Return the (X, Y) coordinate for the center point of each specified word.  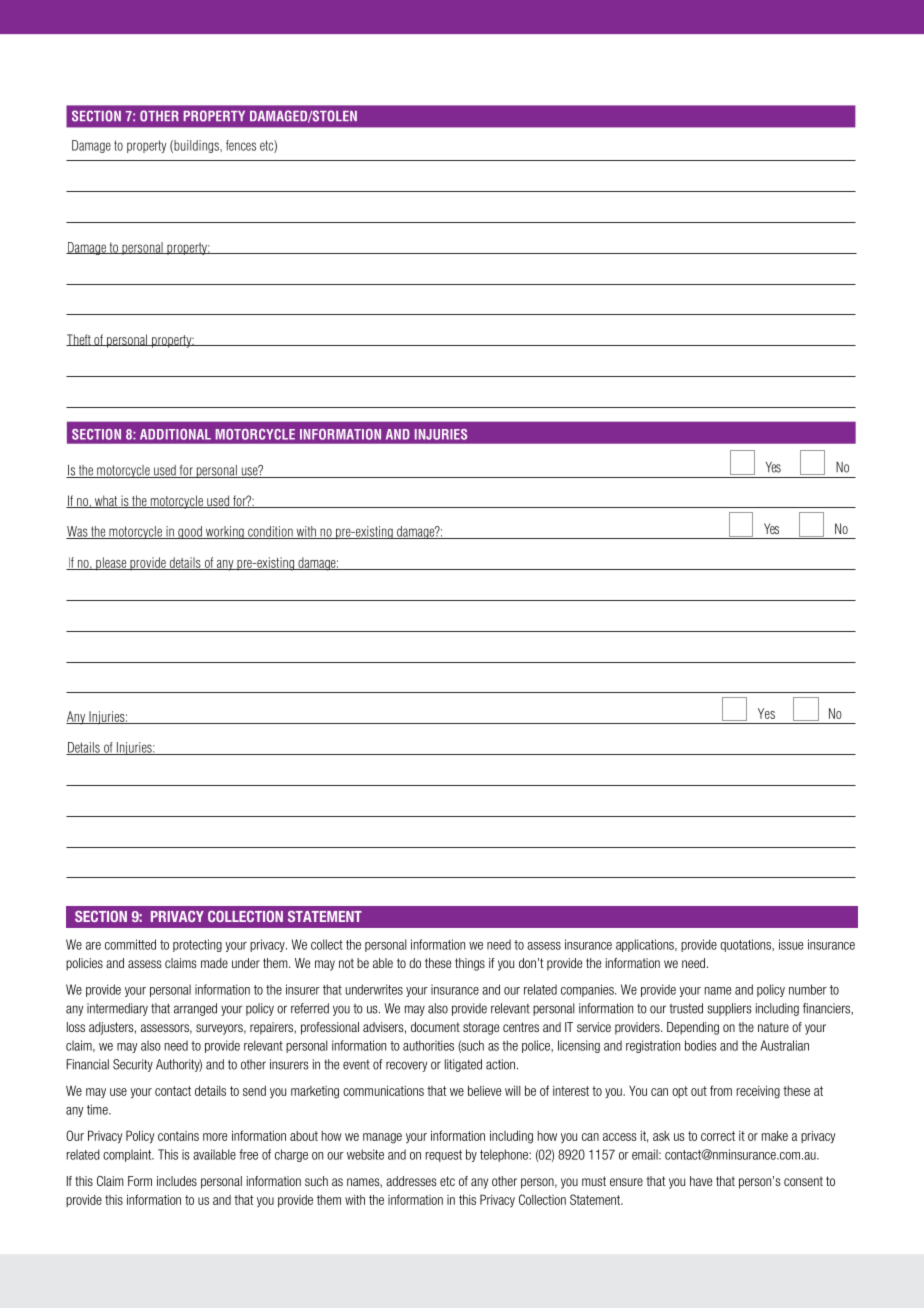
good (190, 532)
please (111, 564)
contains (178, 1136)
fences (241, 145)
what (106, 501)
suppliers (729, 1009)
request (444, 1156)
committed (130, 944)
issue (791, 944)
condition (270, 532)
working (224, 532)
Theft (79, 340)
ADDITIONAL (175, 434)
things (470, 964)
